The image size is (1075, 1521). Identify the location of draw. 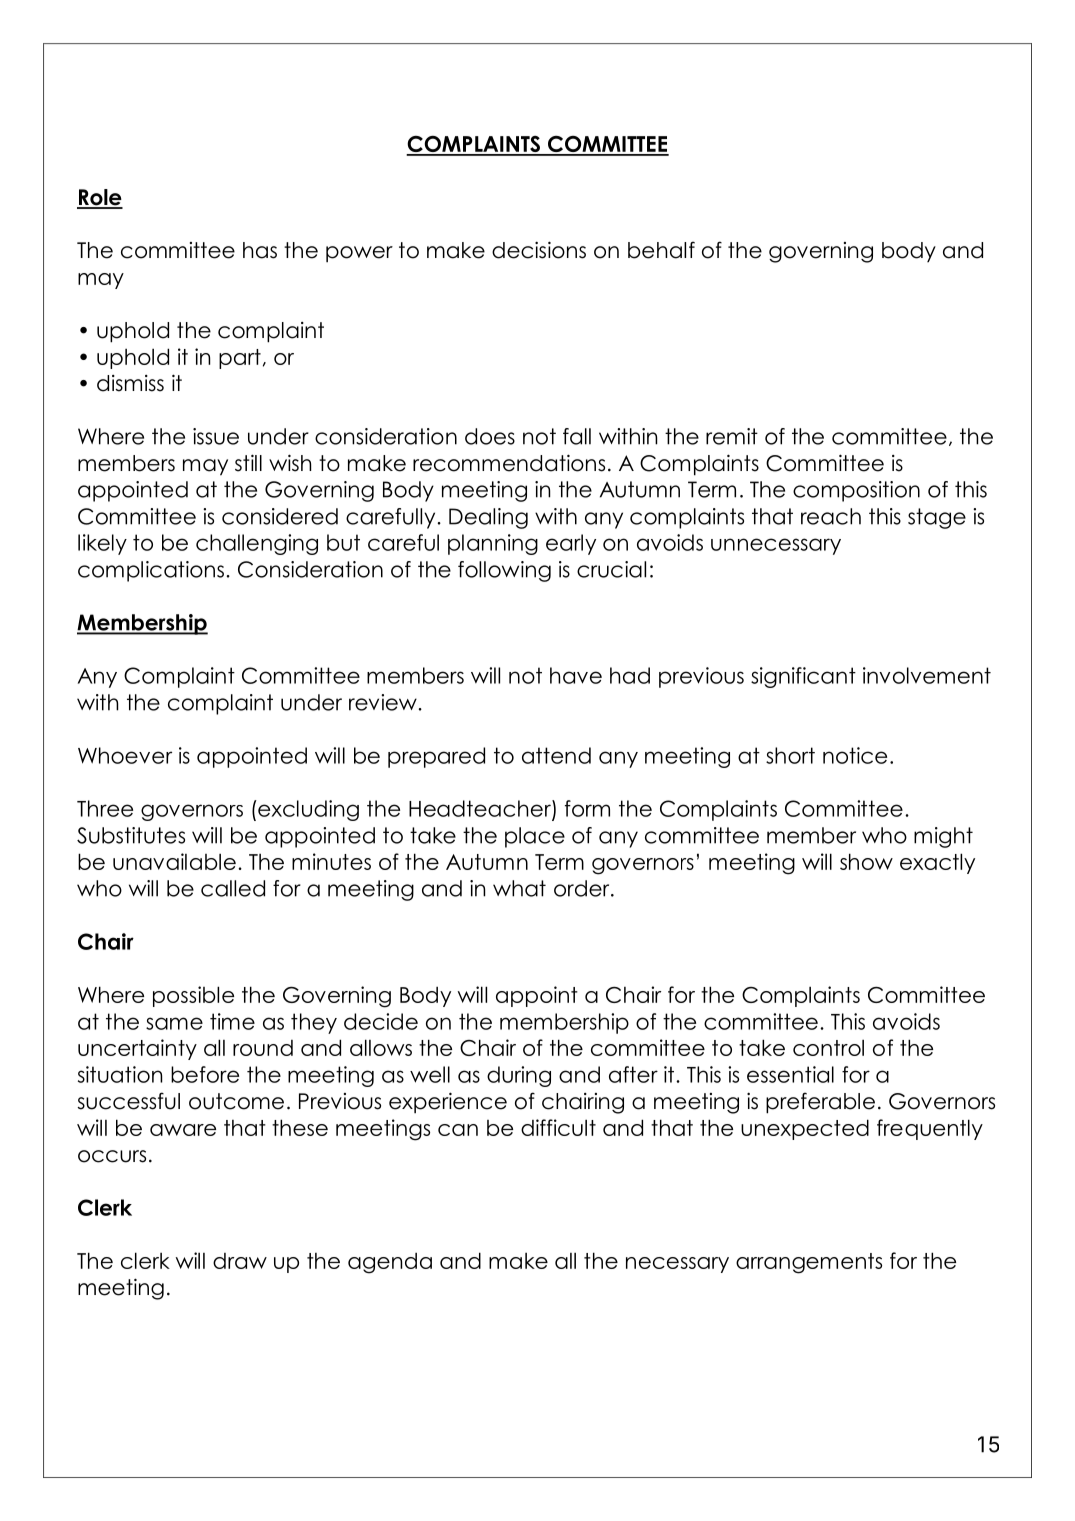
(240, 1261).
